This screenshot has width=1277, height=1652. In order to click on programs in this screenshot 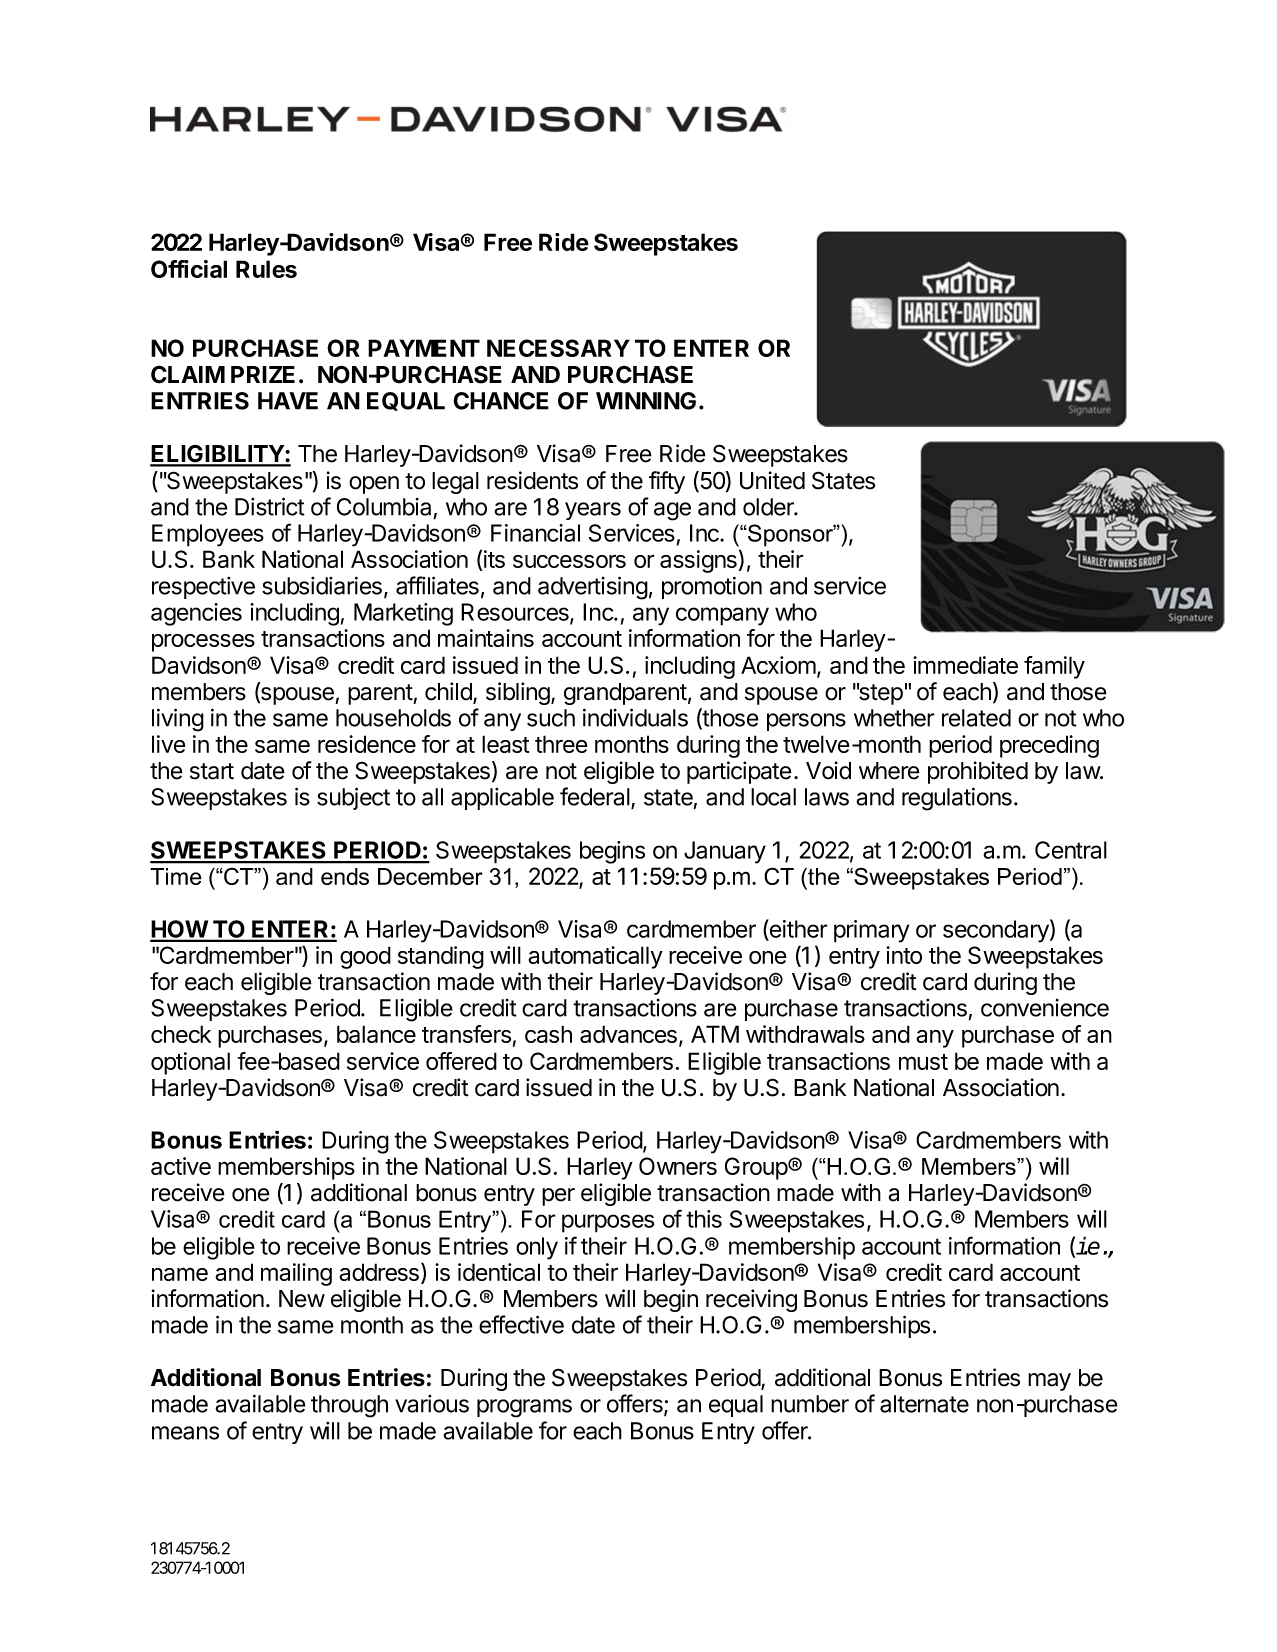, I will do `click(524, 1408)`.
